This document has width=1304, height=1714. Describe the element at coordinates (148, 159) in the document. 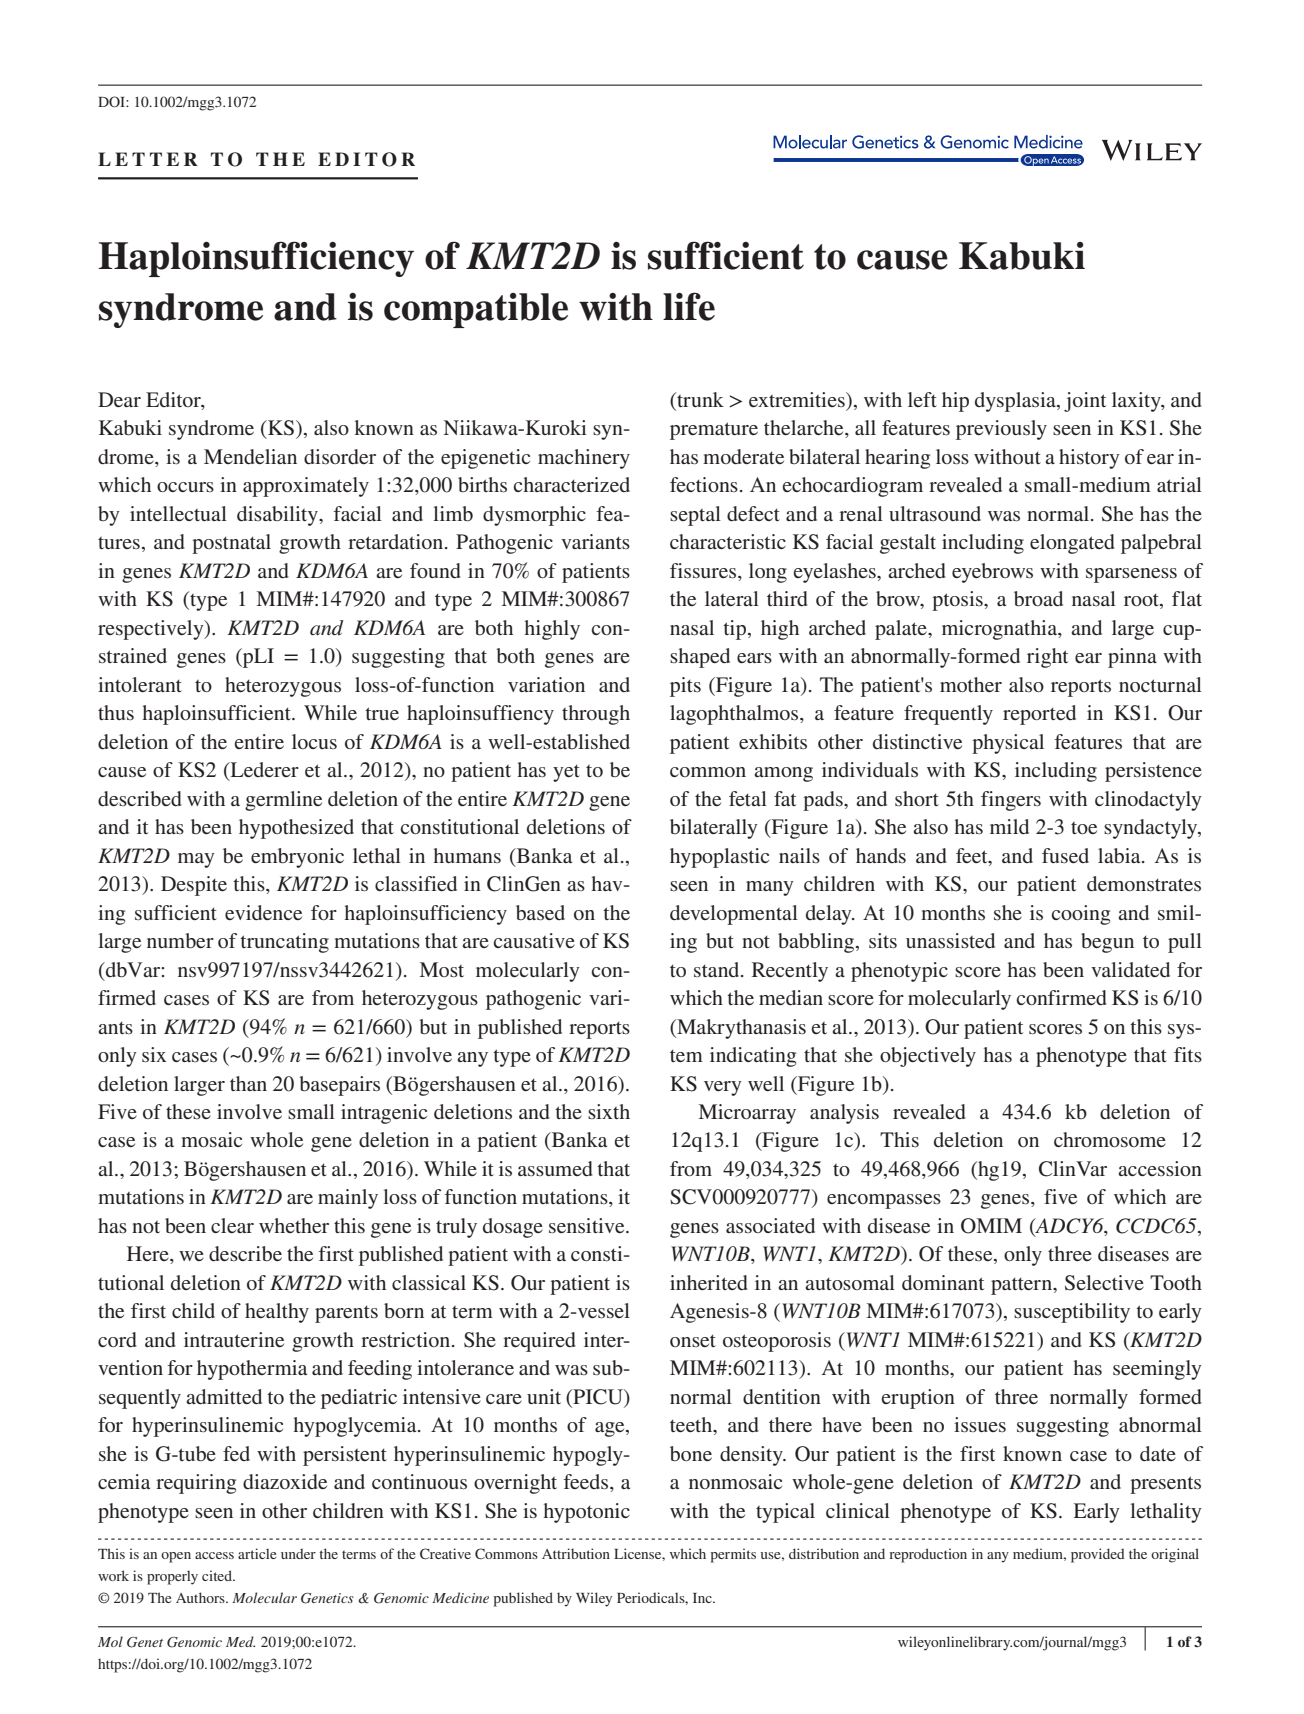

I see `LETTER` at that location.
